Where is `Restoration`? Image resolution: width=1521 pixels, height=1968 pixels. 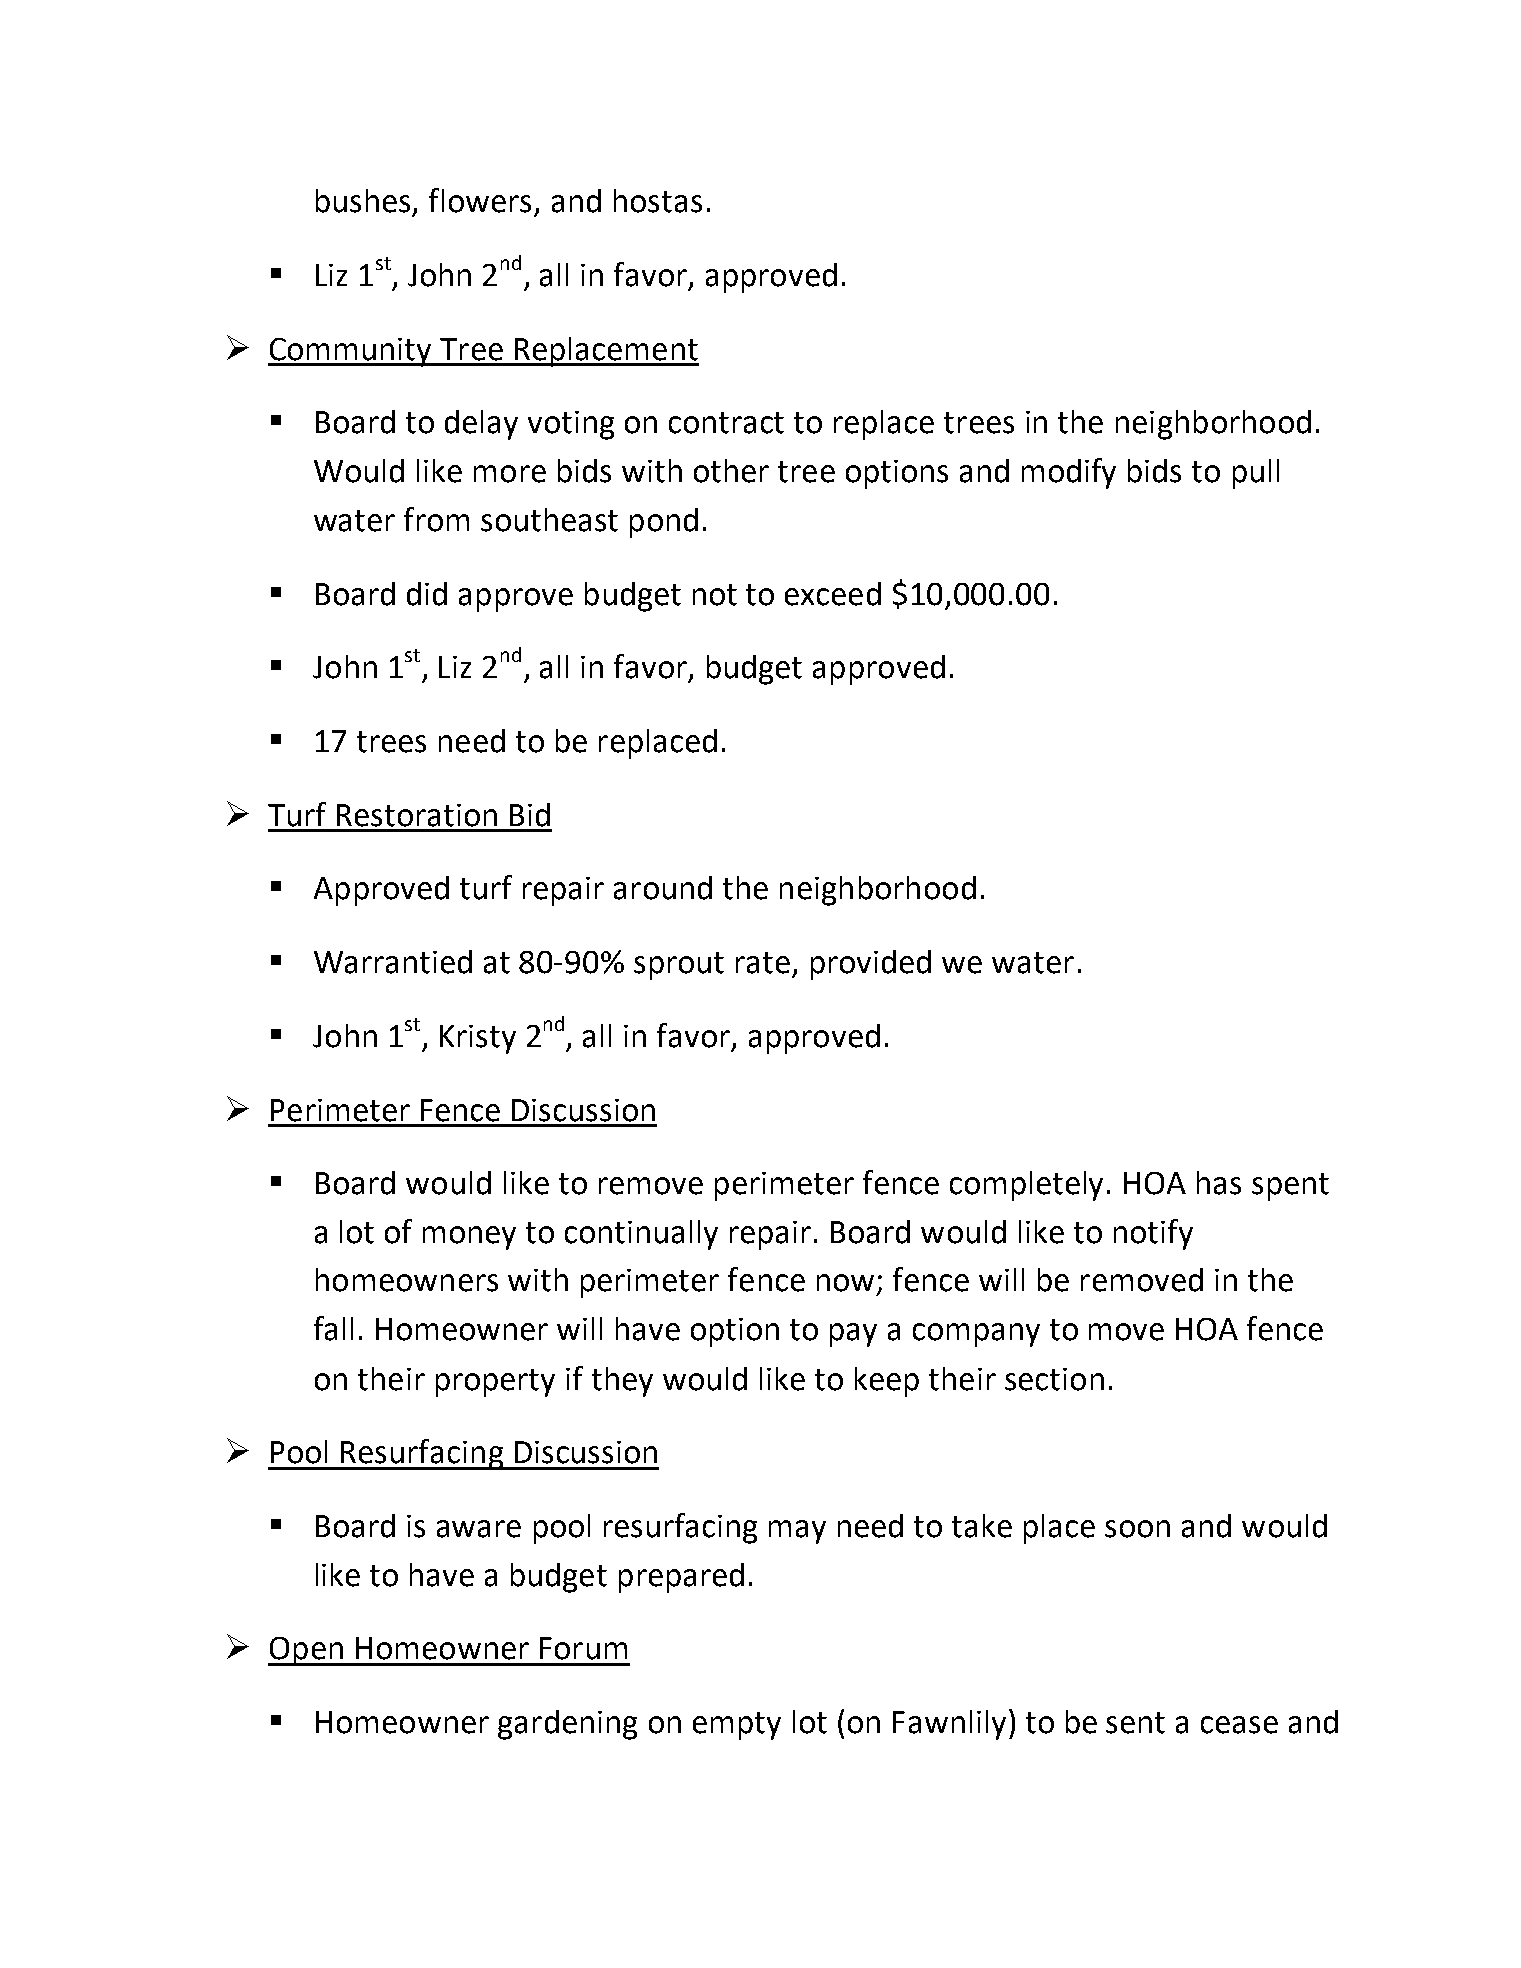 Restoration is located at coordinates (417, 815).
